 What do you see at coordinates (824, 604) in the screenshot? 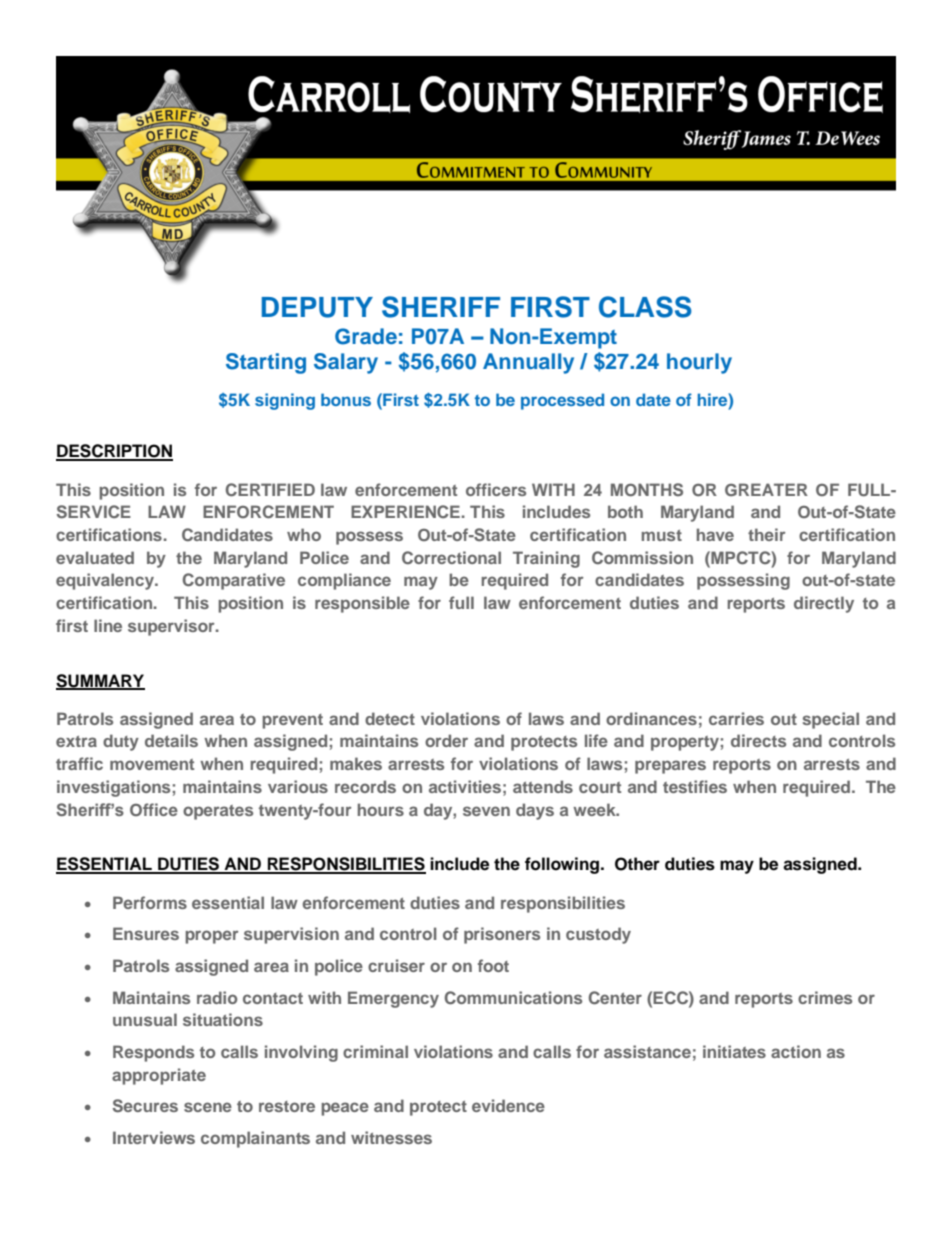
I see `directly` at bounding box center [824, 604].
